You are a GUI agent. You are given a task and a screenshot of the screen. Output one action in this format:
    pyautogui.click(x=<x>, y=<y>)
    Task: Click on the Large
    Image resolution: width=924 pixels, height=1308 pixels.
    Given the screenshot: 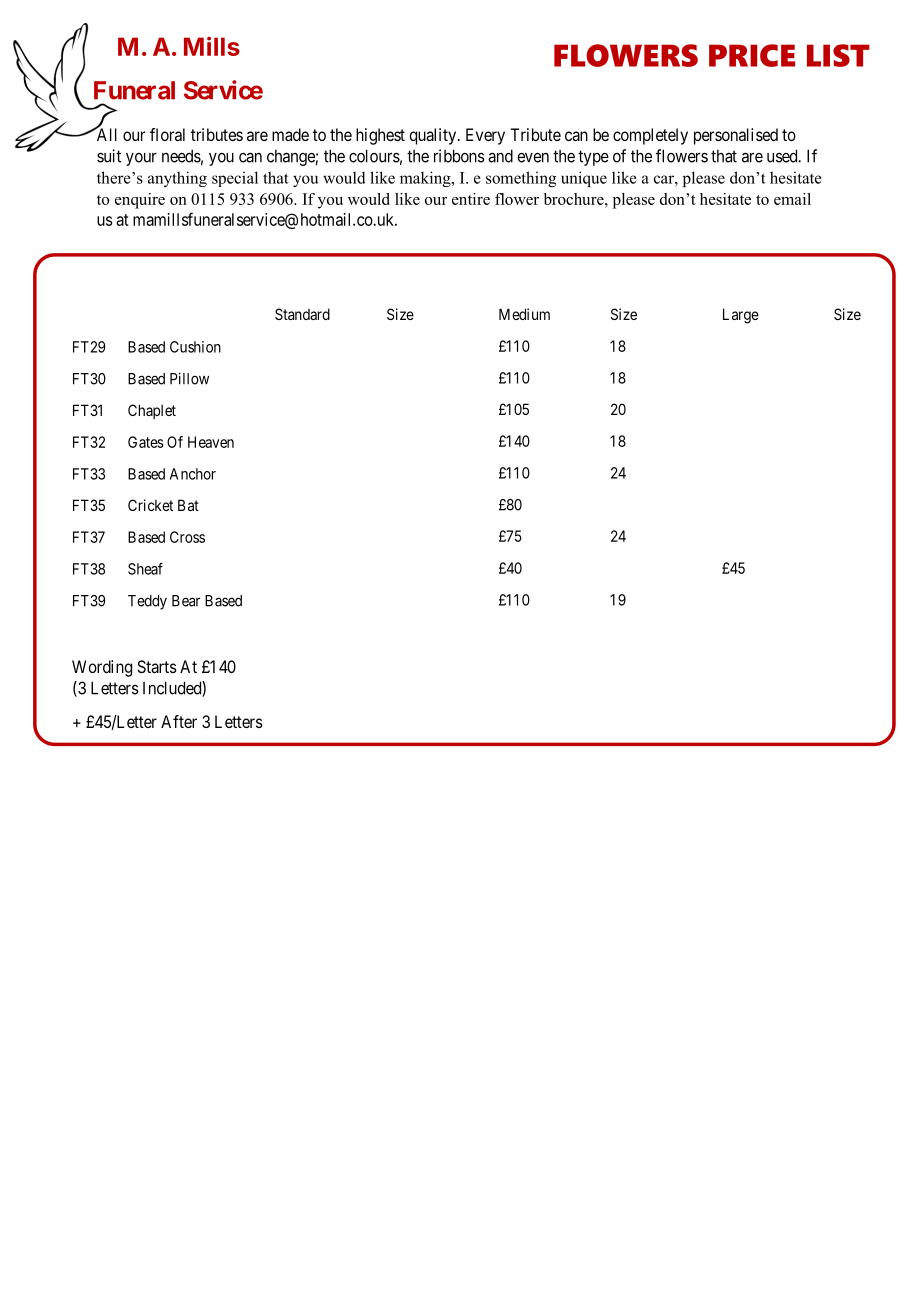 What is the action you would take?
    pyautogui.click(x=741, y=316)
